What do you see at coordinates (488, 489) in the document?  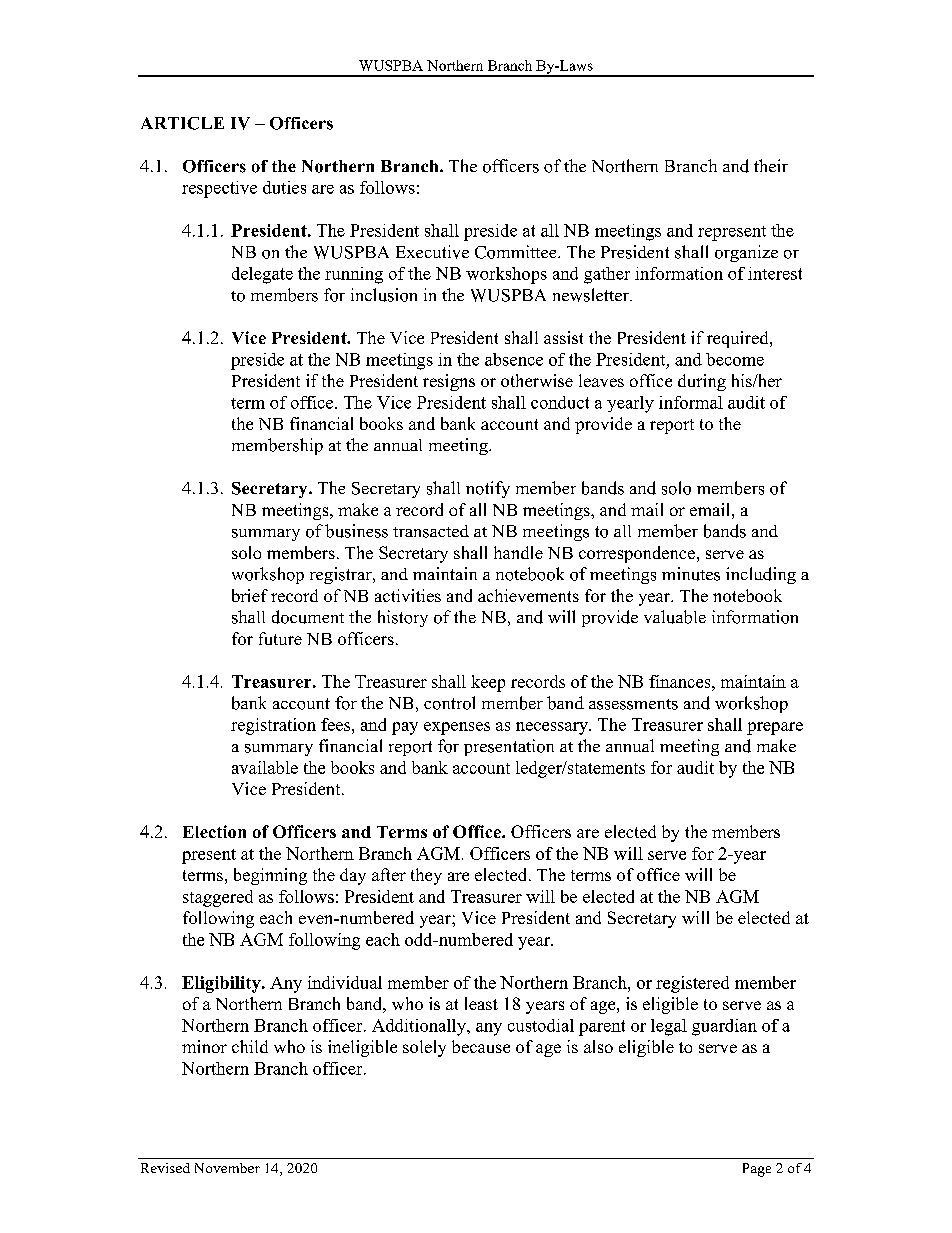 I see `notify` at bounding box center [488, 489].
